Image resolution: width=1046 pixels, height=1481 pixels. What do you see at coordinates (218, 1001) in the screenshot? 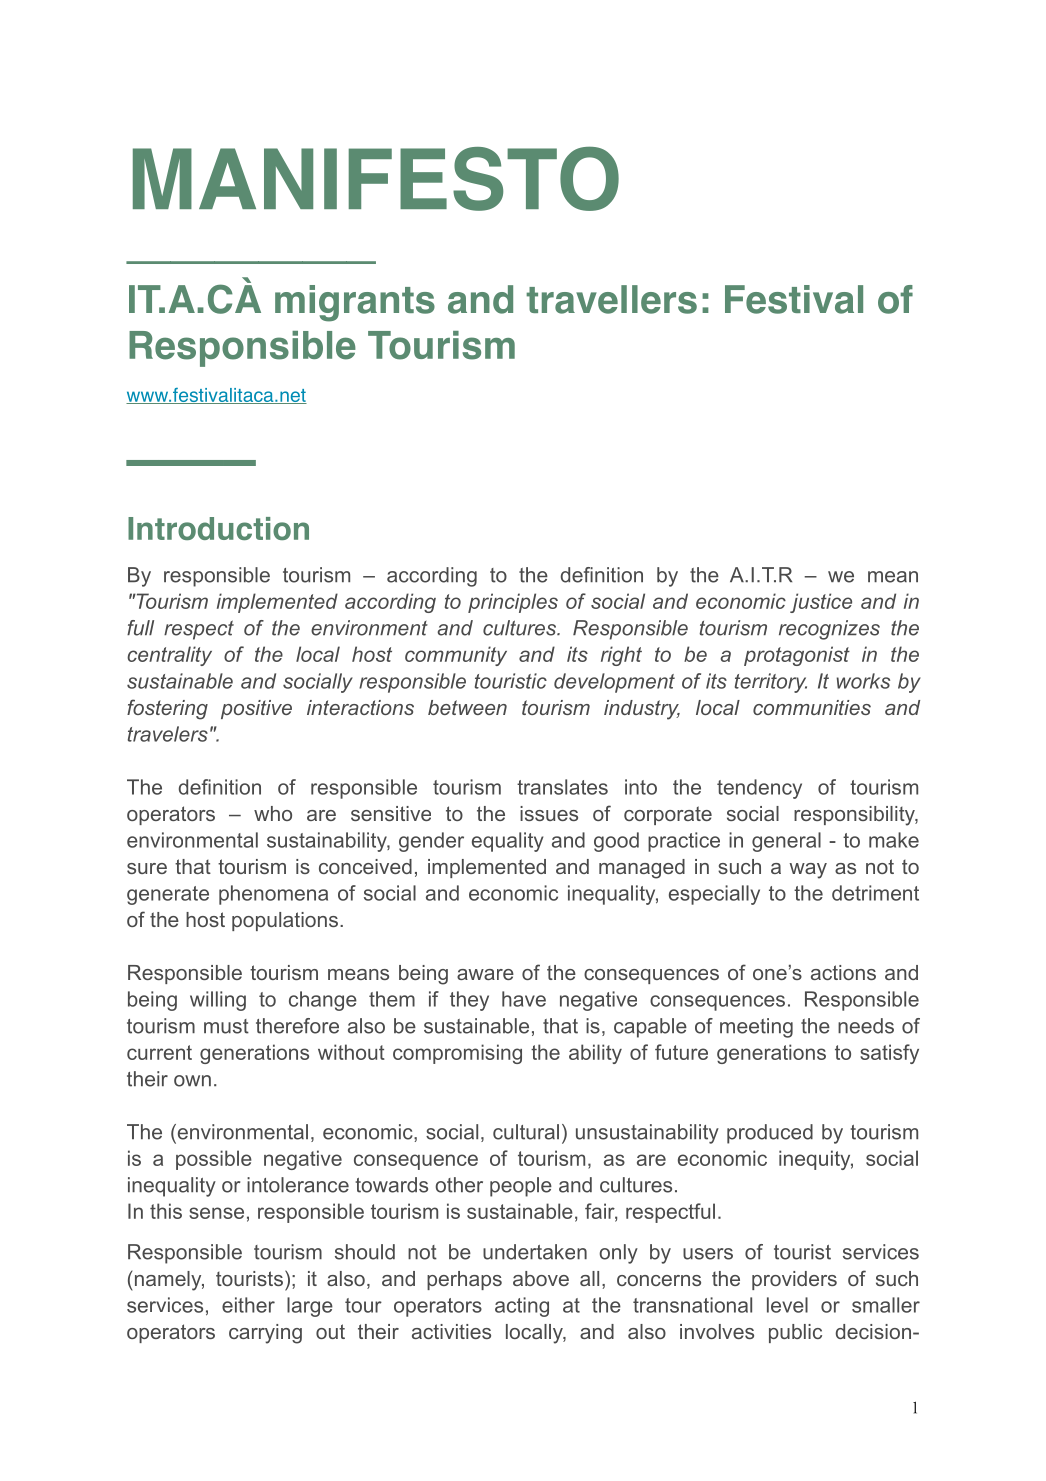
I see `willing` at bounding box center [218, 1001].
